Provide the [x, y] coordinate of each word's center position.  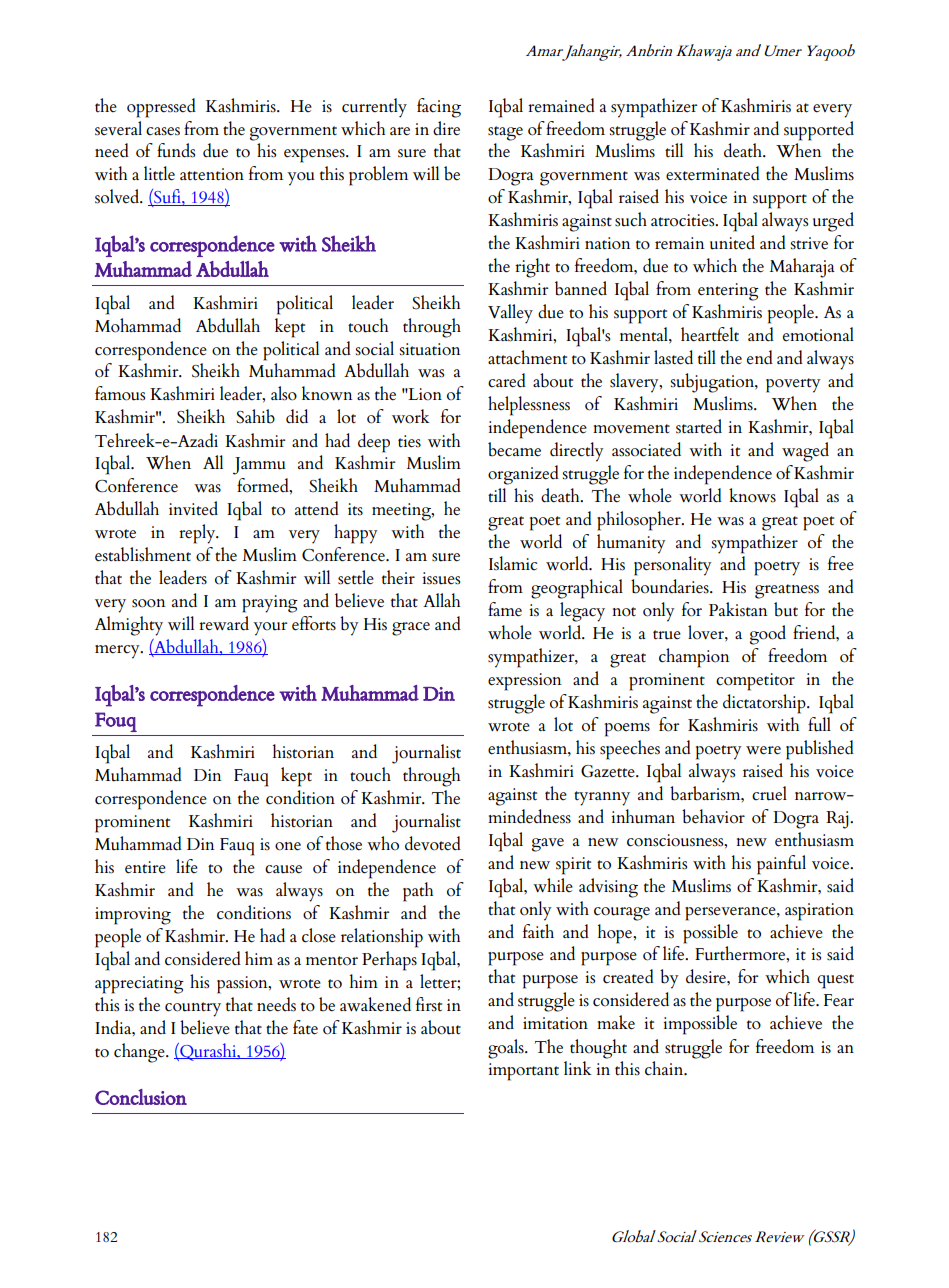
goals [507, 1049]
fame [505, 609]
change [140, 1053]
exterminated [713, 173]
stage [505, 133]
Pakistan [738, 609]
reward [224, 623]
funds [176, 150]
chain [665, 1068]
